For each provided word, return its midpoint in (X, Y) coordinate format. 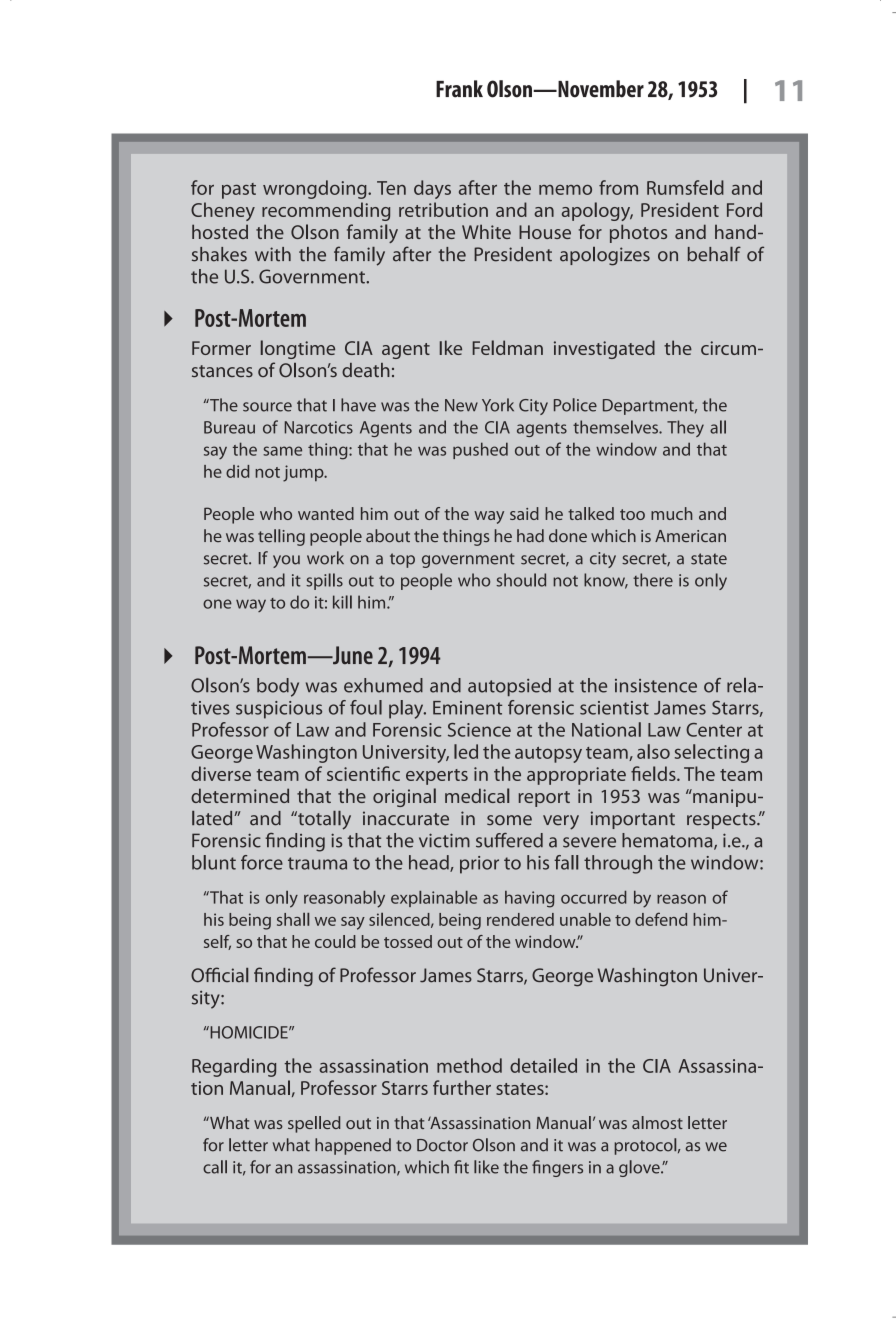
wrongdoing (316, 189)
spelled (314, 1124)
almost (657, 1122)
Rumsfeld (685, 187)
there (653, 580)
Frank (459, 89)
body (278, 687)
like (486, 1167)
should (521, 580)
